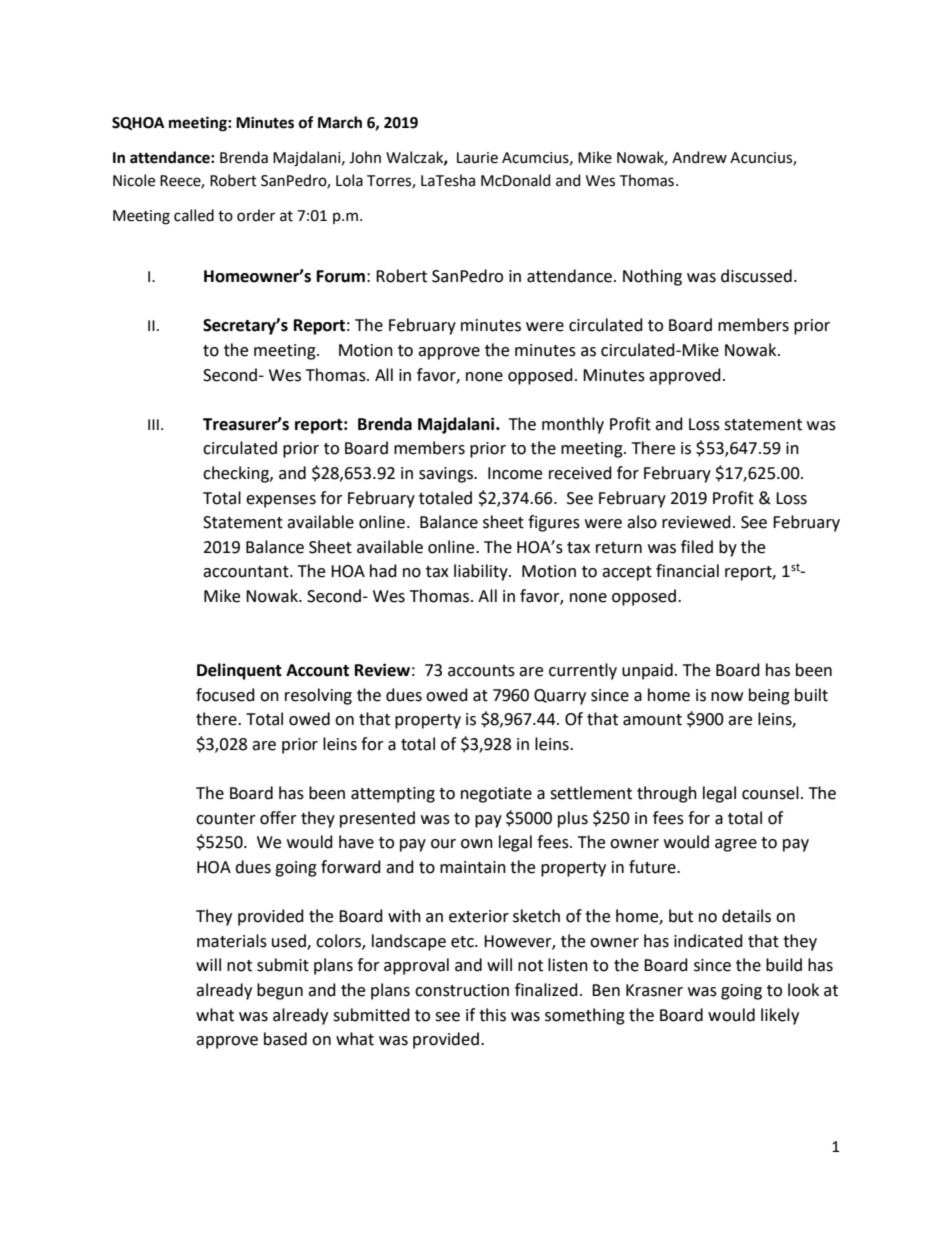 This screenshot has height=1233, width=952. What do you see at coordinates (281, 501) in the screenshot?
I see `expenses` at bounding box center [281, 501].
